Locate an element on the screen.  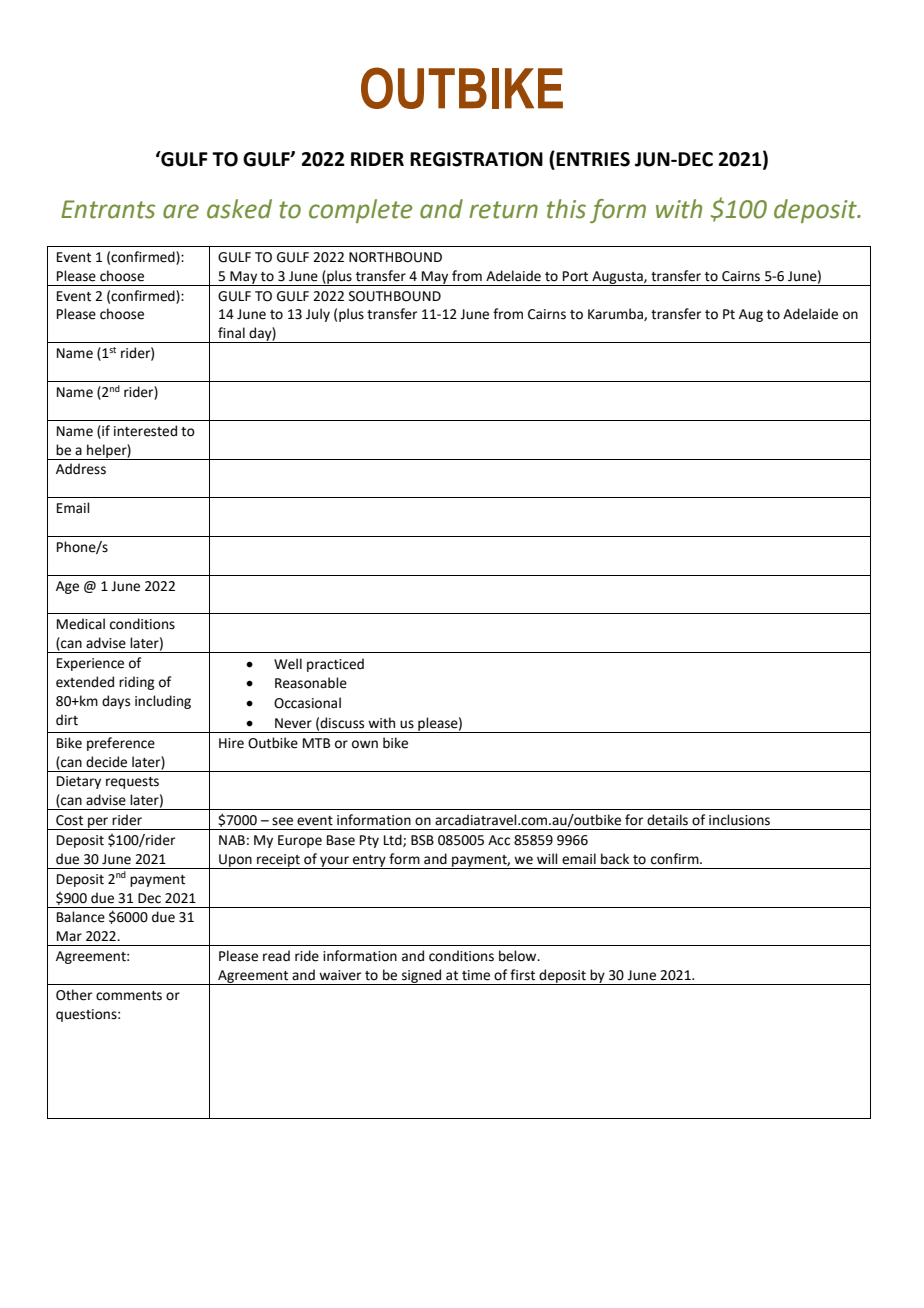
including is located at coordinates (163, 702).
